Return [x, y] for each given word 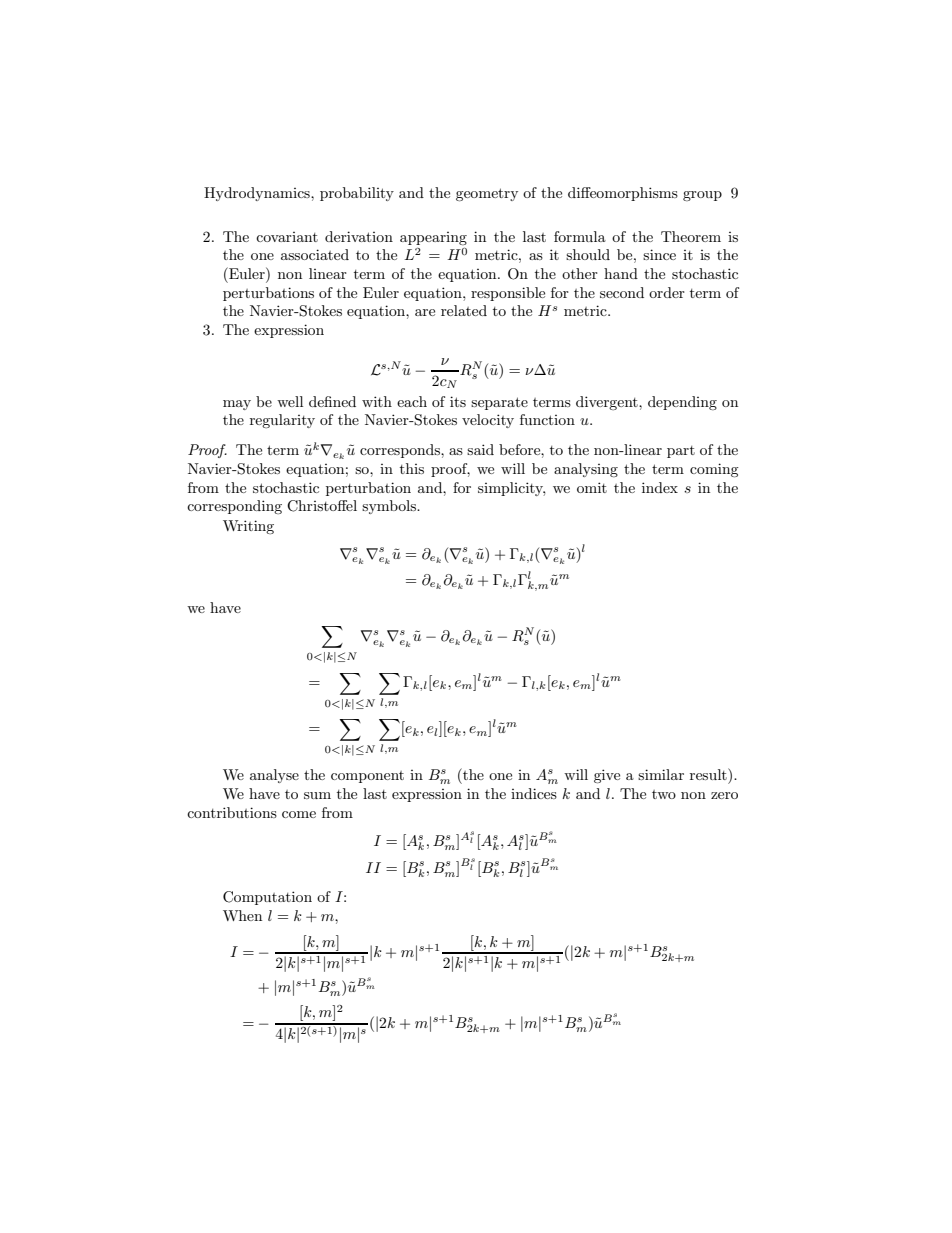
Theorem [691, 236]
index [660, 487]
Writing [248, 527]
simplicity [511, 489]
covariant [287, 237]
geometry [487, 194]
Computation [267, 898]
